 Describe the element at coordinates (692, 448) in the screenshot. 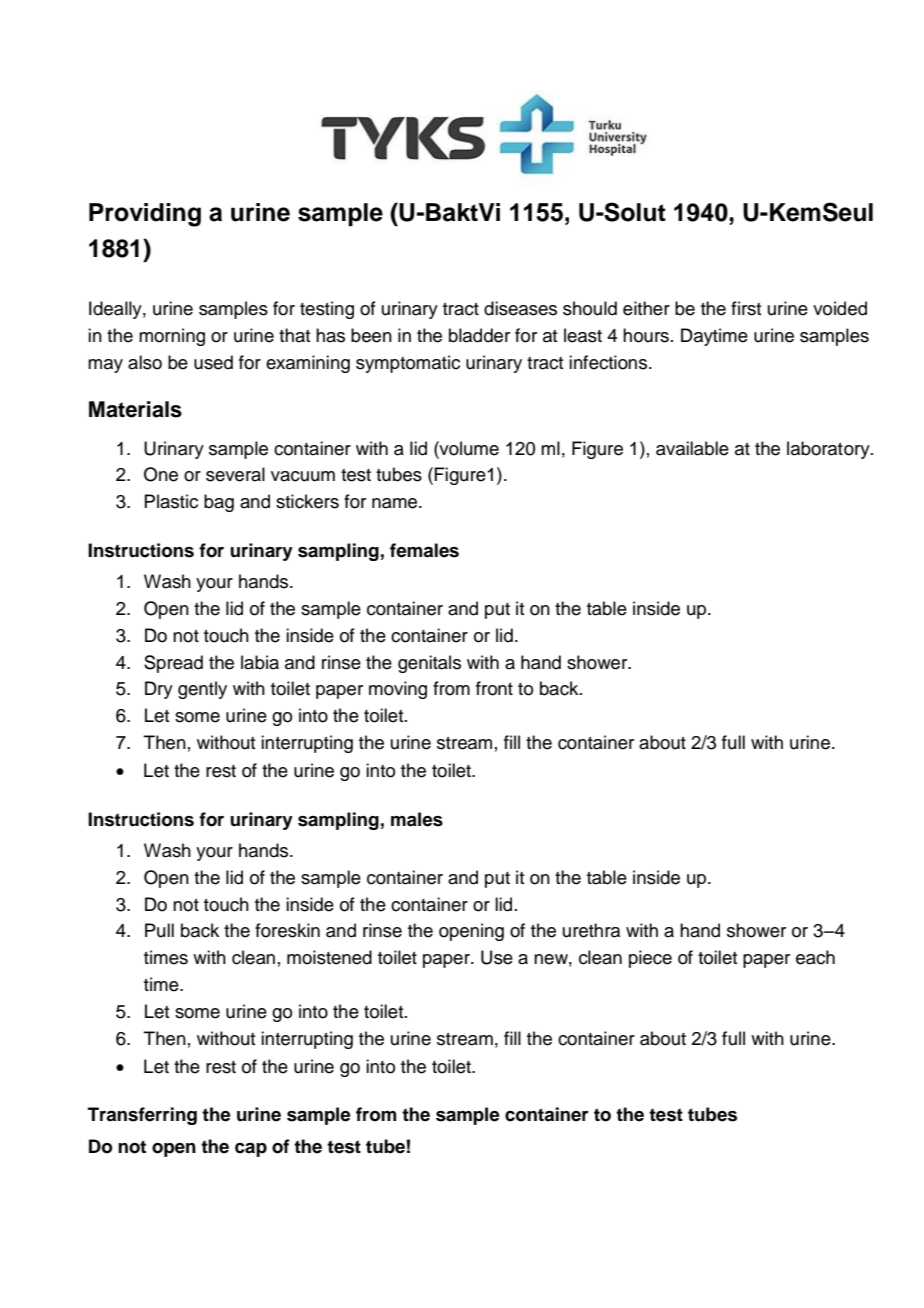

I see `available` at that location.
